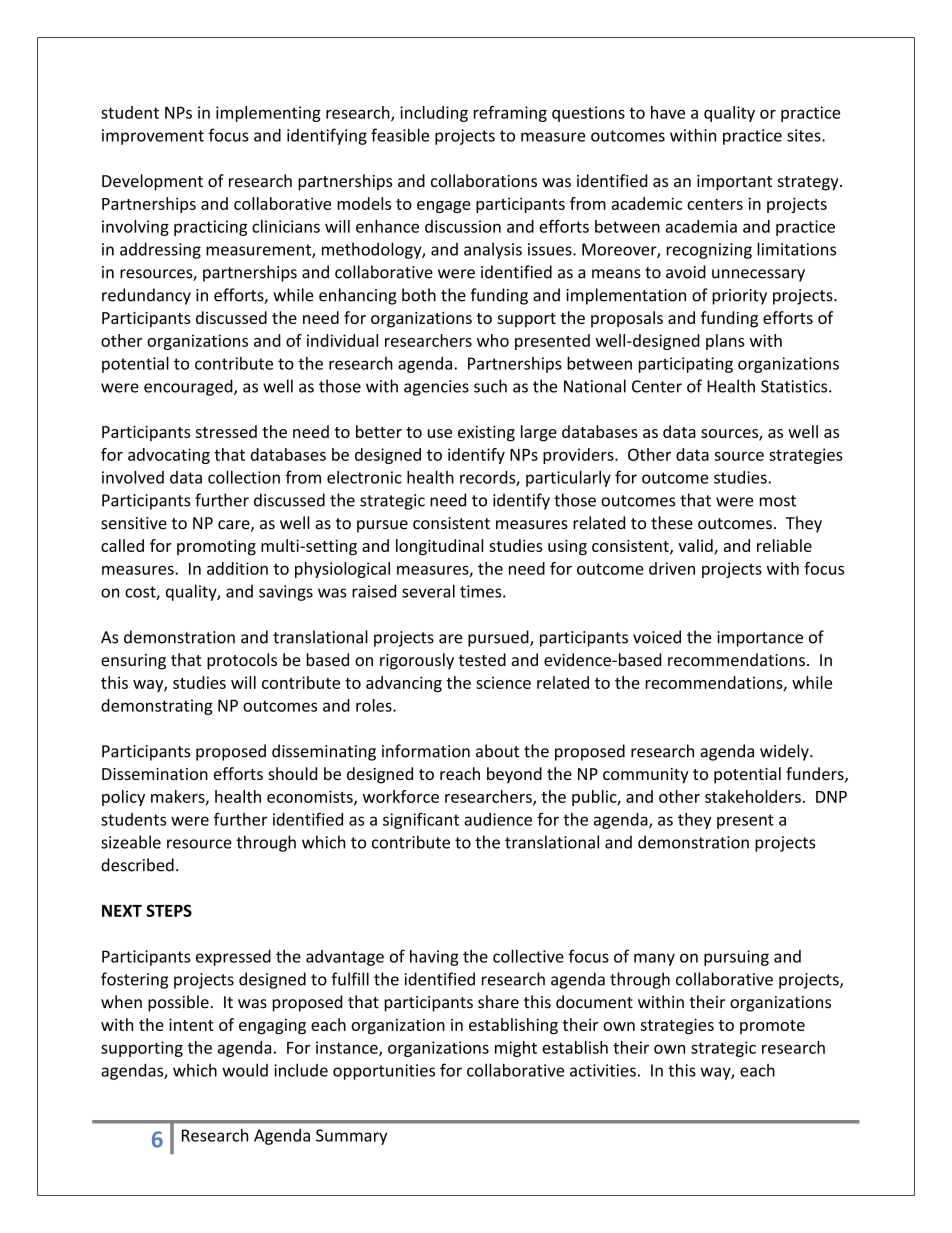  What do you see at coordinates (734, 183) in the screenshot?
I see `important` at bounding box center [734, 183].
